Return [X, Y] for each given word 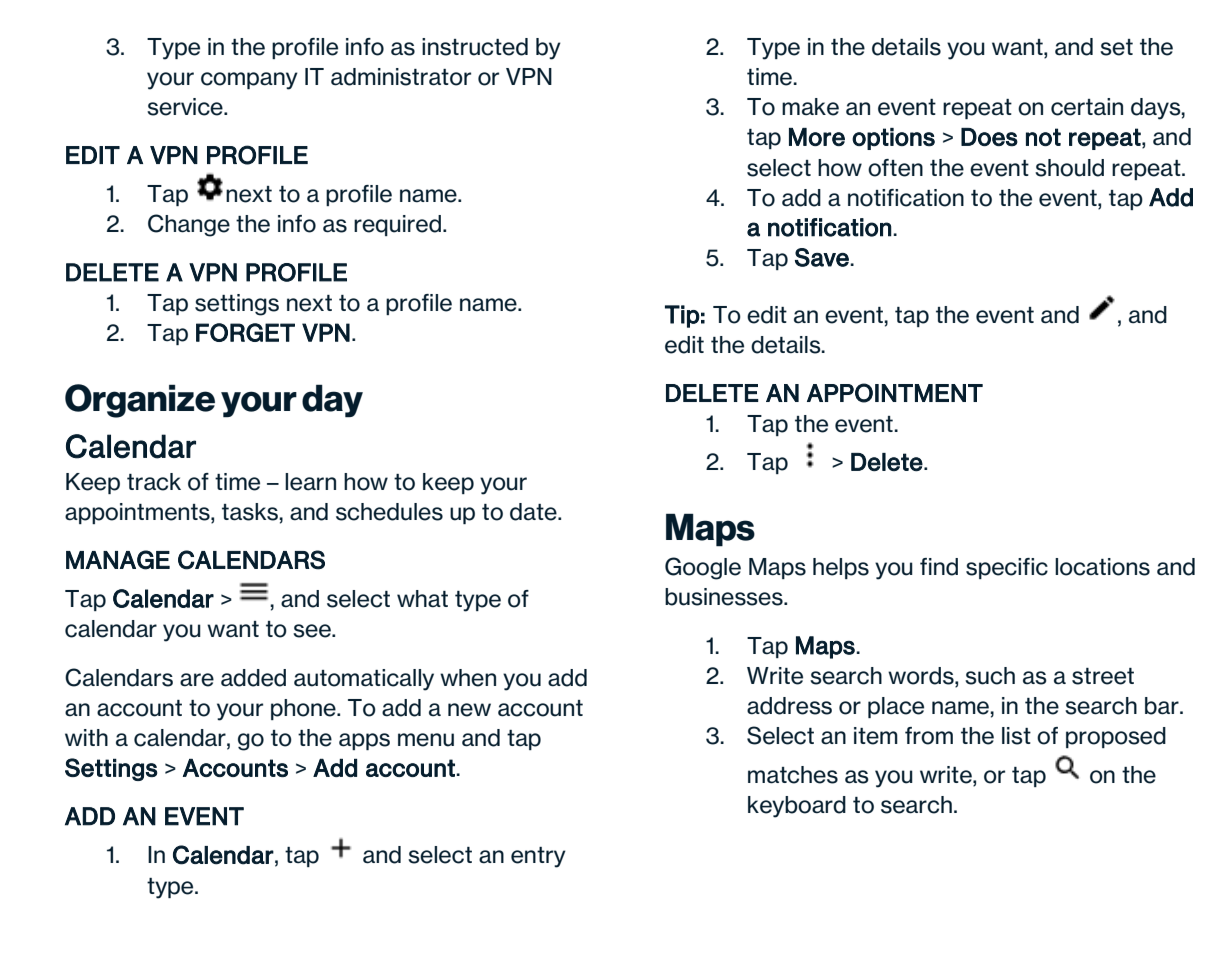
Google [703, 568]
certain [1087, 107]
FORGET [245, 332]
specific [1007, 568]
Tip [682, 316]
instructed [475, 47]
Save [823, 257]
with [86, 737]
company [249, 81]
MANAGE [118, 560]
